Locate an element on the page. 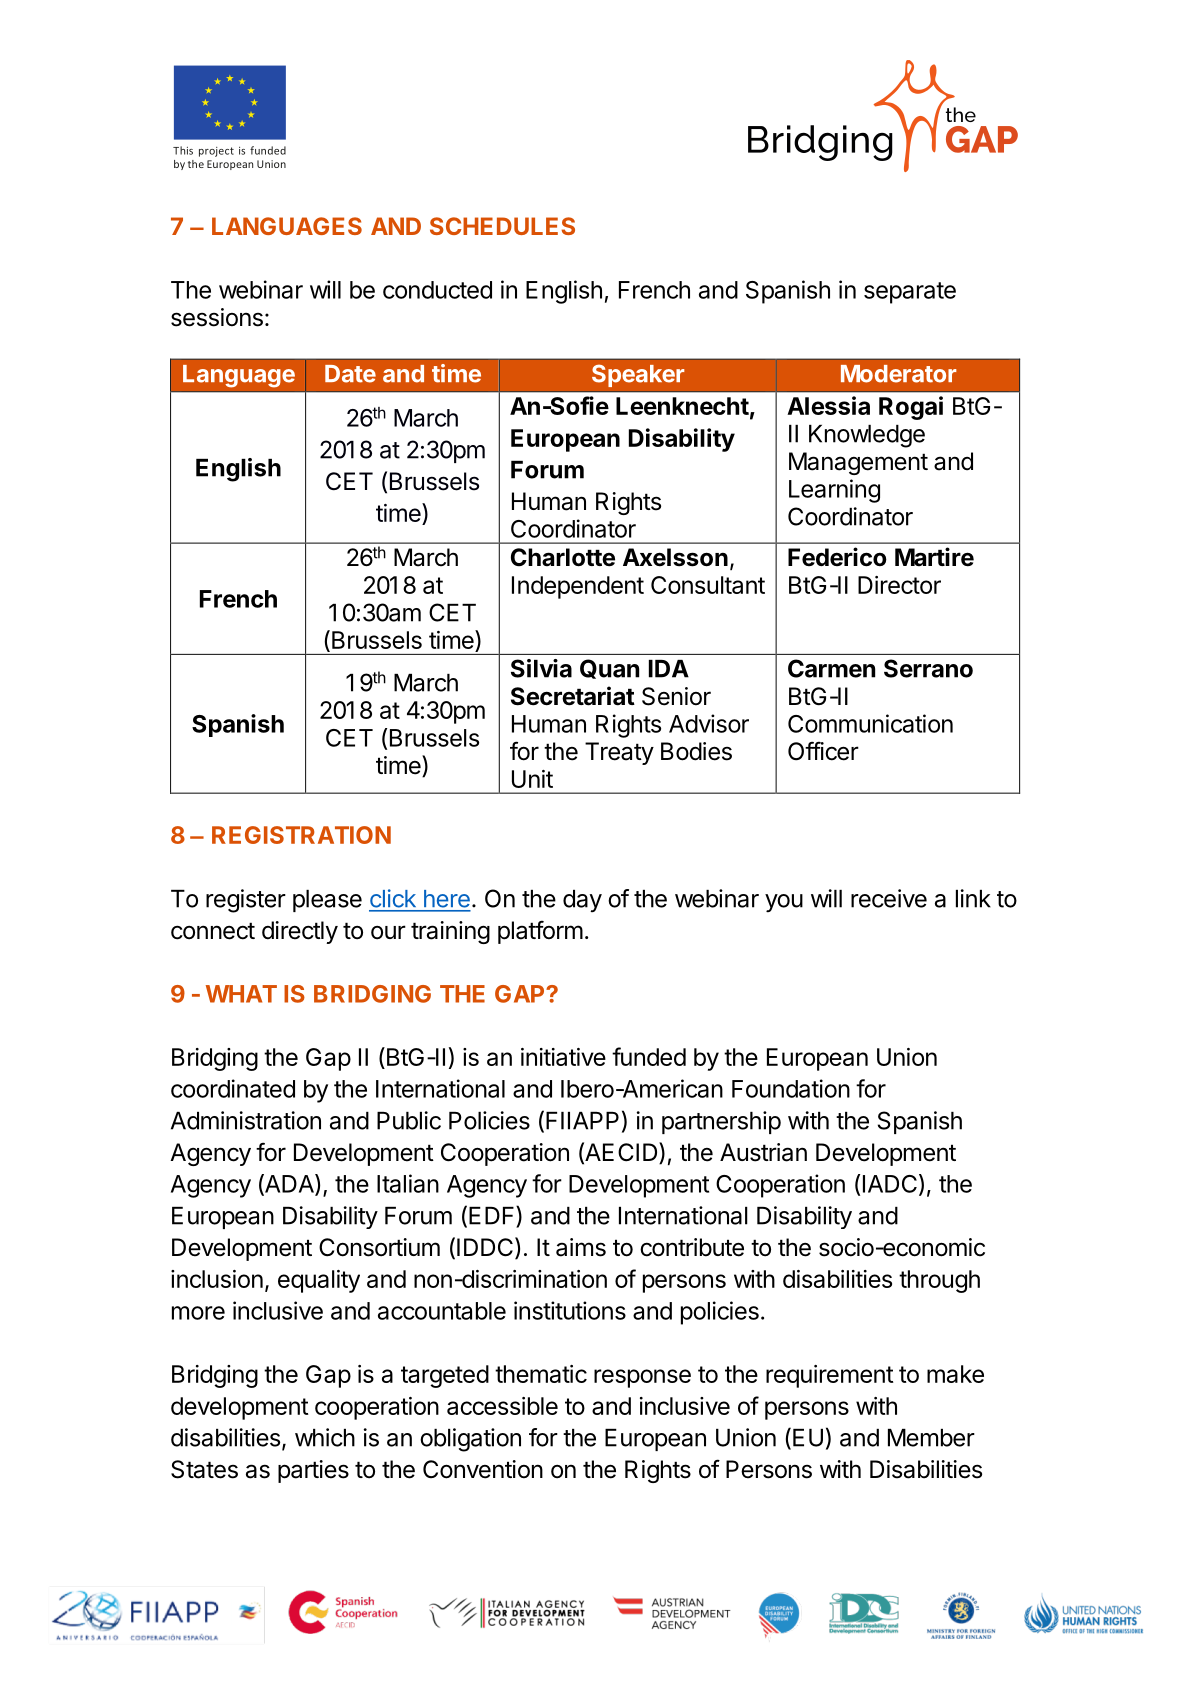 The width and height of the document is (1190, 1682). project is located at coordinates (216, 152).
